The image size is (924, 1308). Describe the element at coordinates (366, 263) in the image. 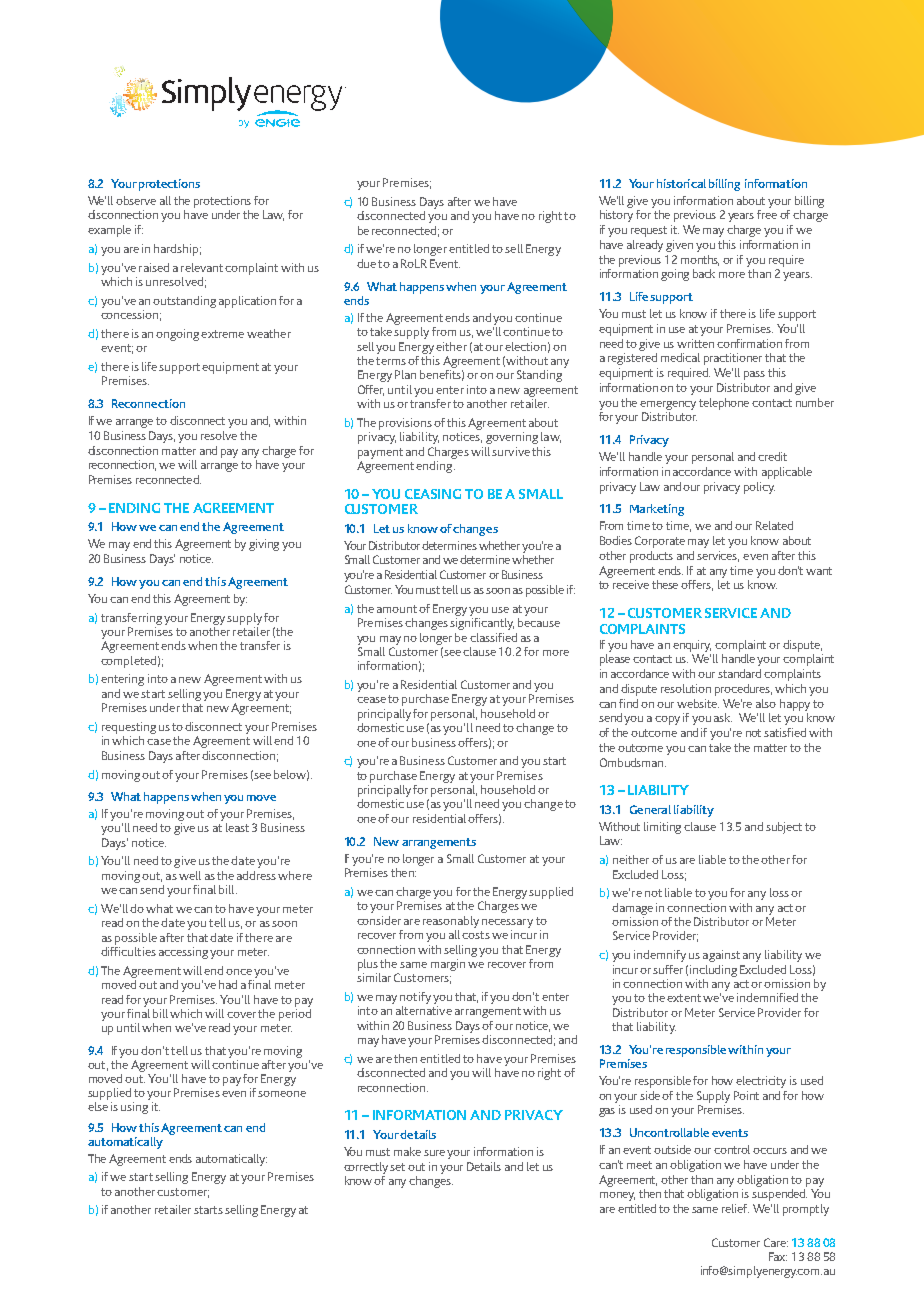

I see `due` at that location.
